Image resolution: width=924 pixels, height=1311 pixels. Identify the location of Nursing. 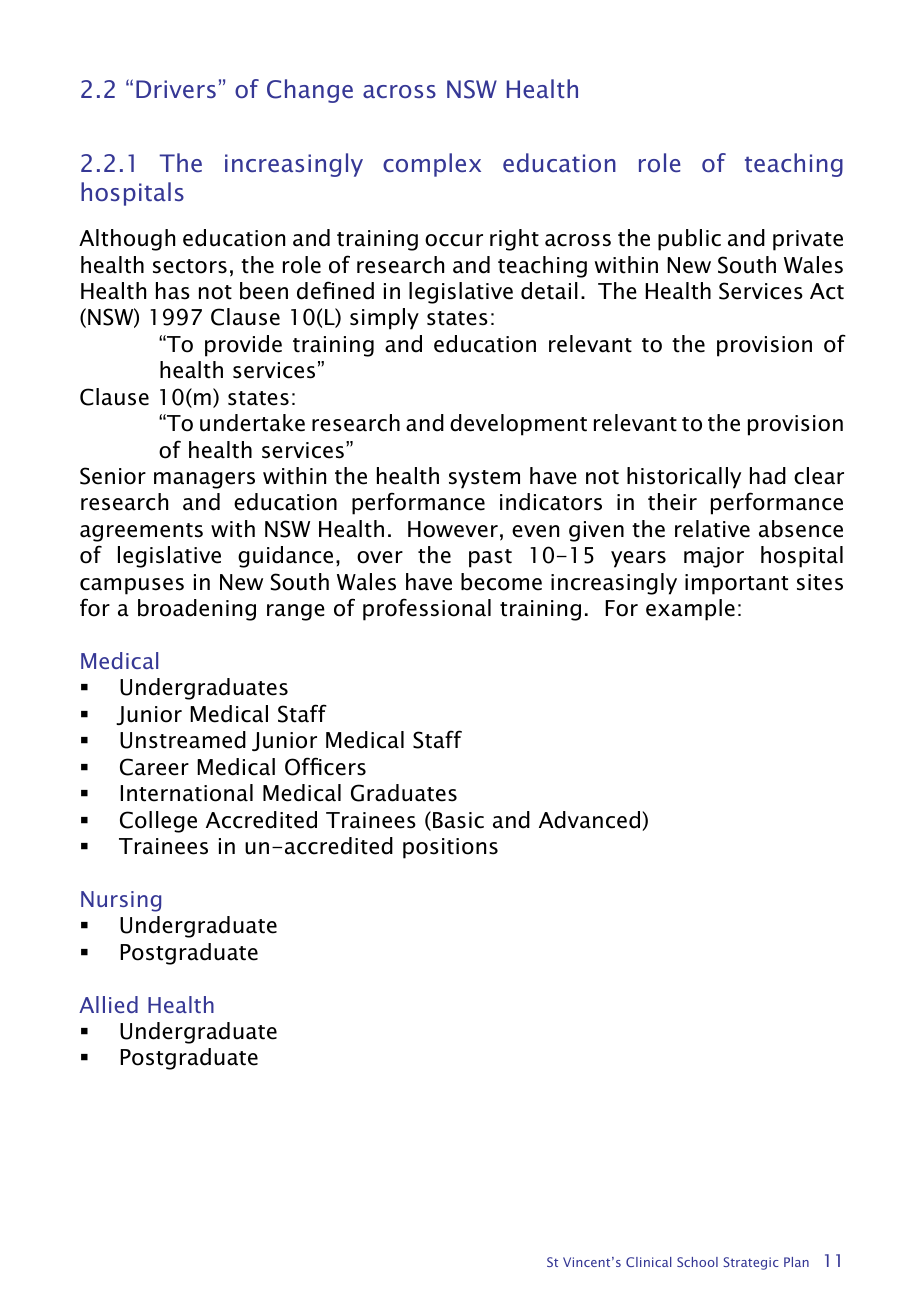
(121, 901).
